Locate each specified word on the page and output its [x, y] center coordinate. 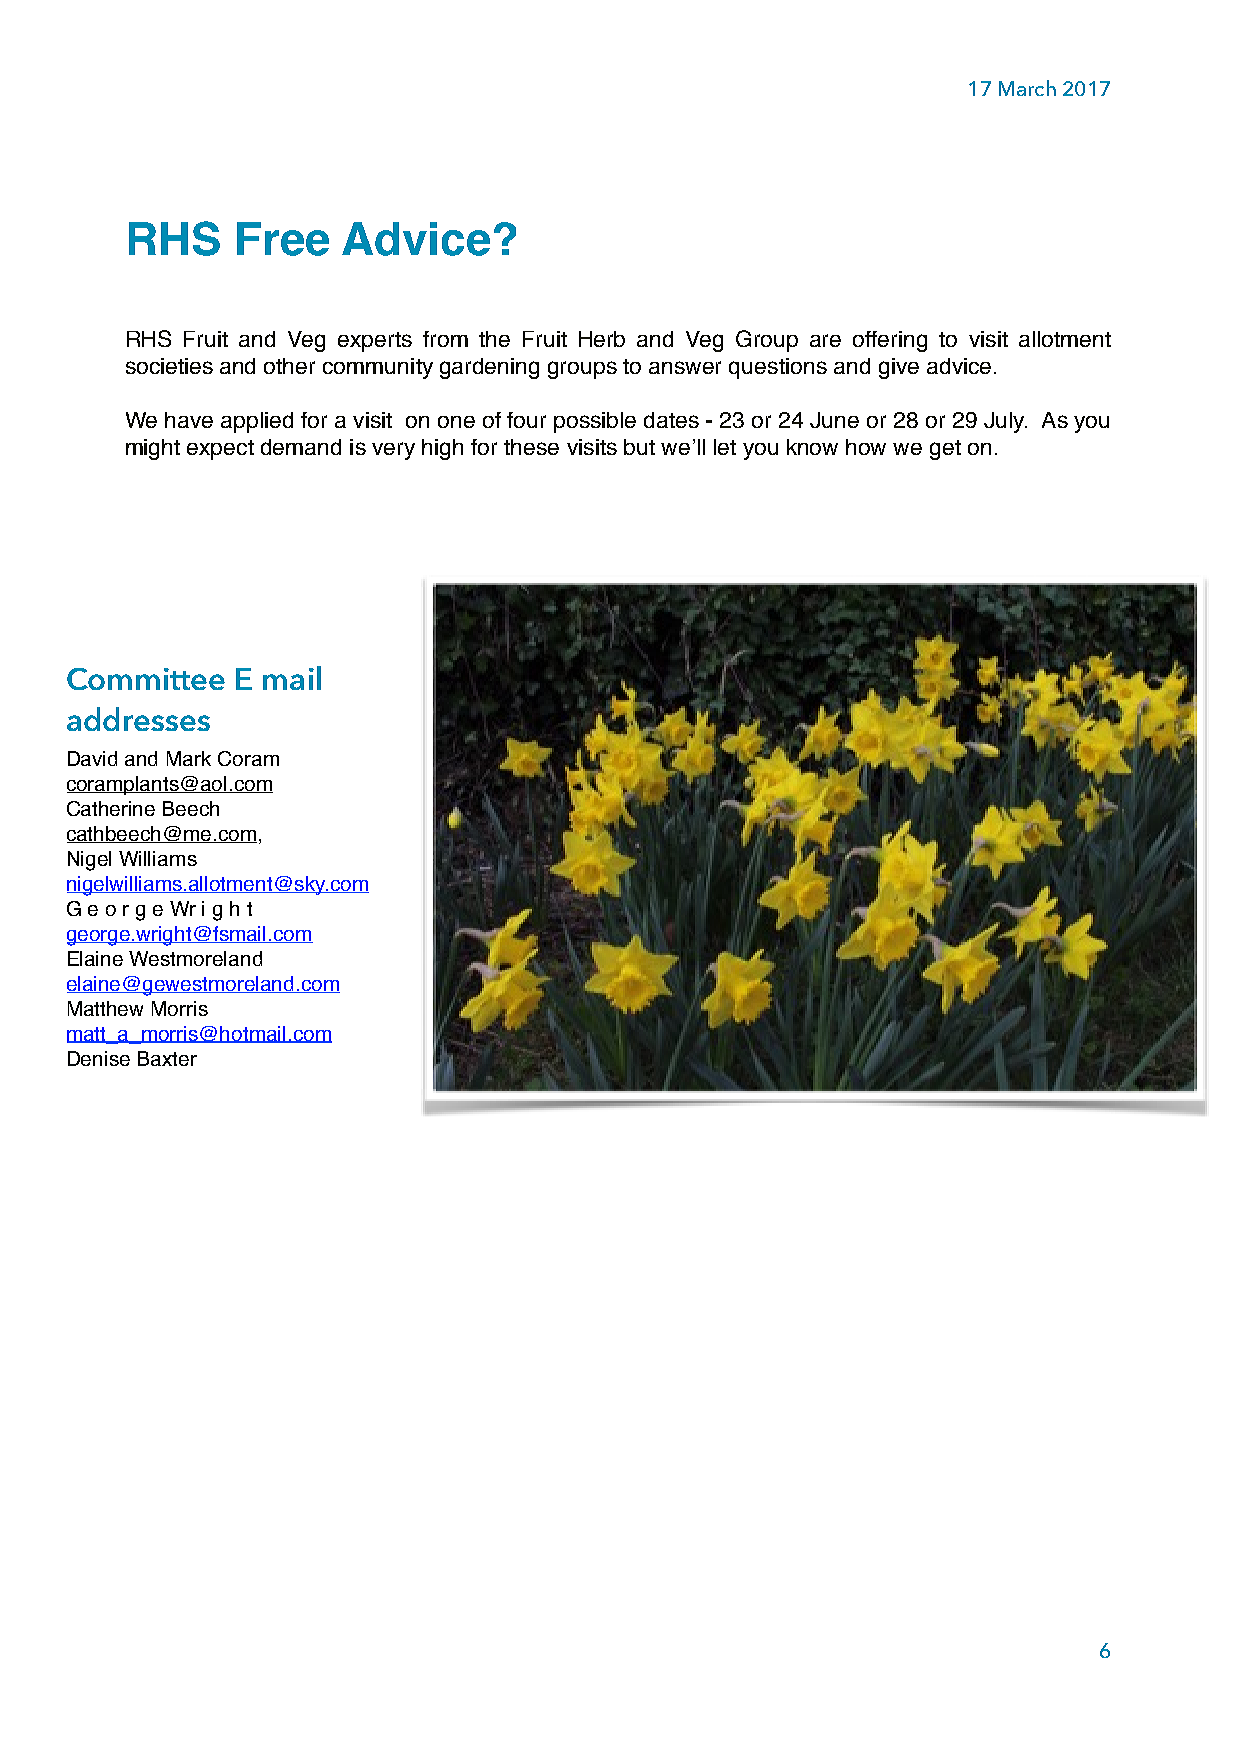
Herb [602, 339]
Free [283, 239]
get [945, 450]
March [1027, 88]
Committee [146, 679]
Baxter [167, 1058]
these [531, 447]
